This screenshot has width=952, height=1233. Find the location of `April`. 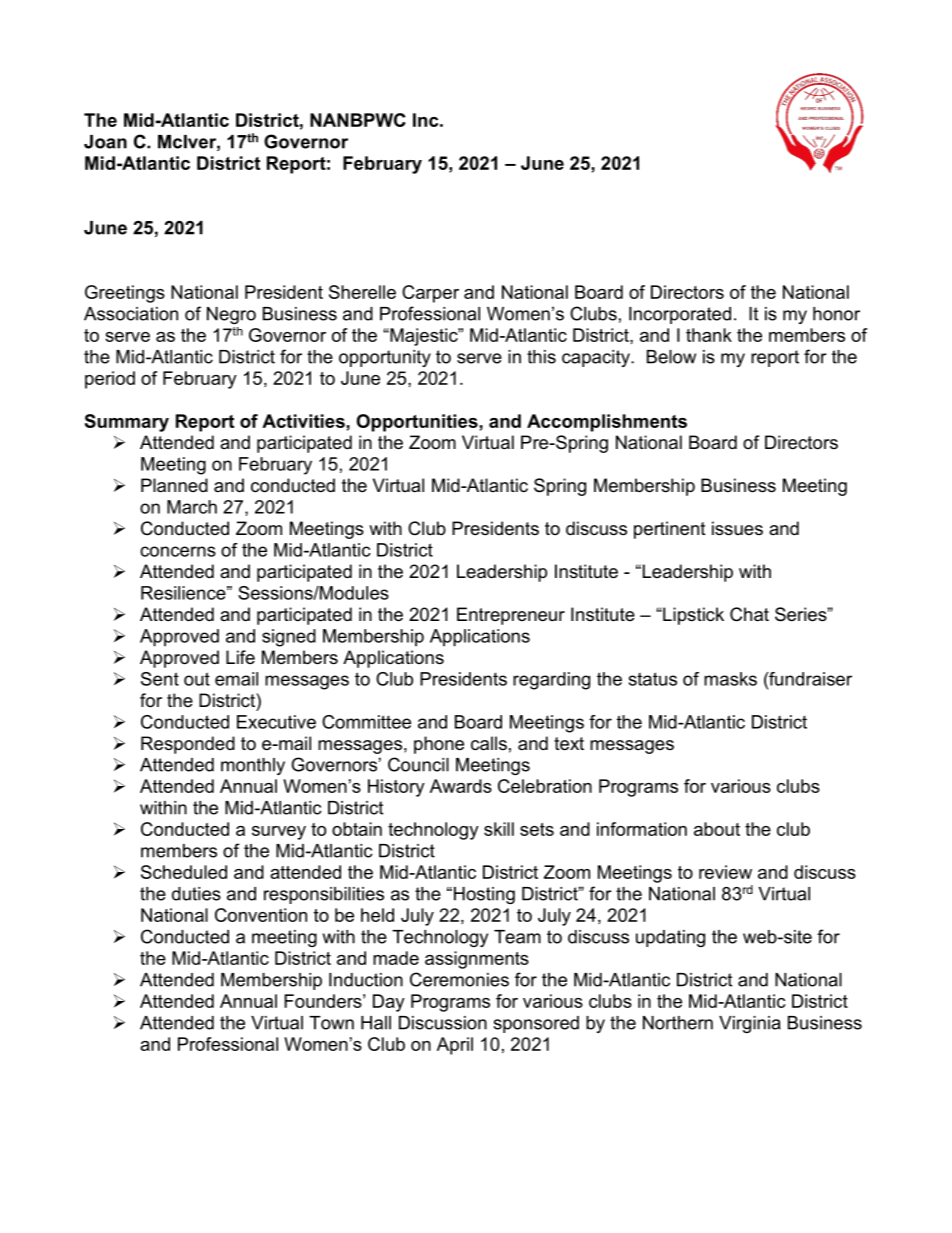

April is located at coordinates (455, 1046).
